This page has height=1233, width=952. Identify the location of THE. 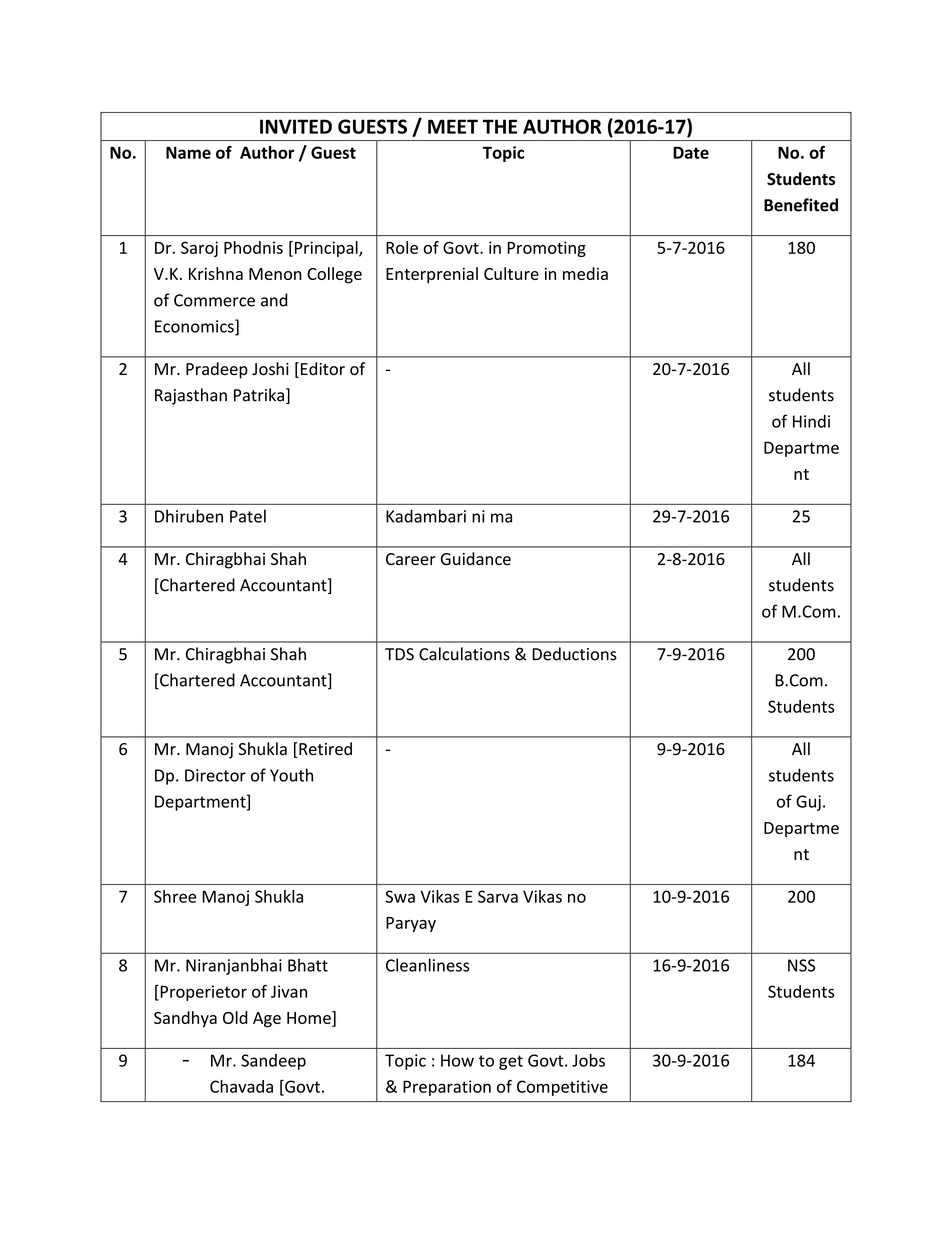
(500, 126).
